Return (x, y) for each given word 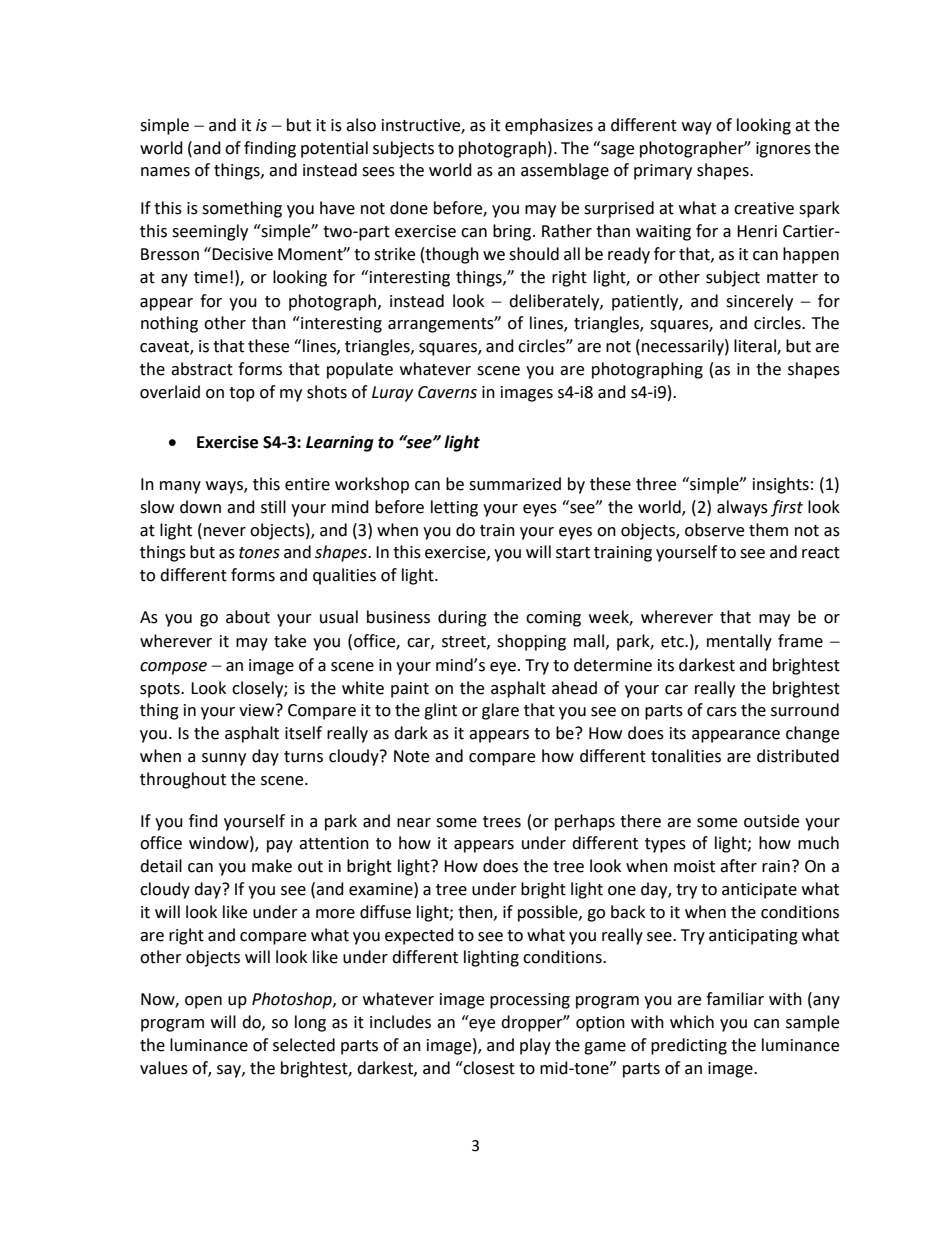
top (242, 394)
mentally (739, 642)
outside (771, 821)
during (462, 618)
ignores (783, 150)
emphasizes (549, 126)
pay (280, 846)
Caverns (447, 392)
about (248, 617)
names (165, 172)
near (414, 823)
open (203, 1002)
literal (756, 347)
